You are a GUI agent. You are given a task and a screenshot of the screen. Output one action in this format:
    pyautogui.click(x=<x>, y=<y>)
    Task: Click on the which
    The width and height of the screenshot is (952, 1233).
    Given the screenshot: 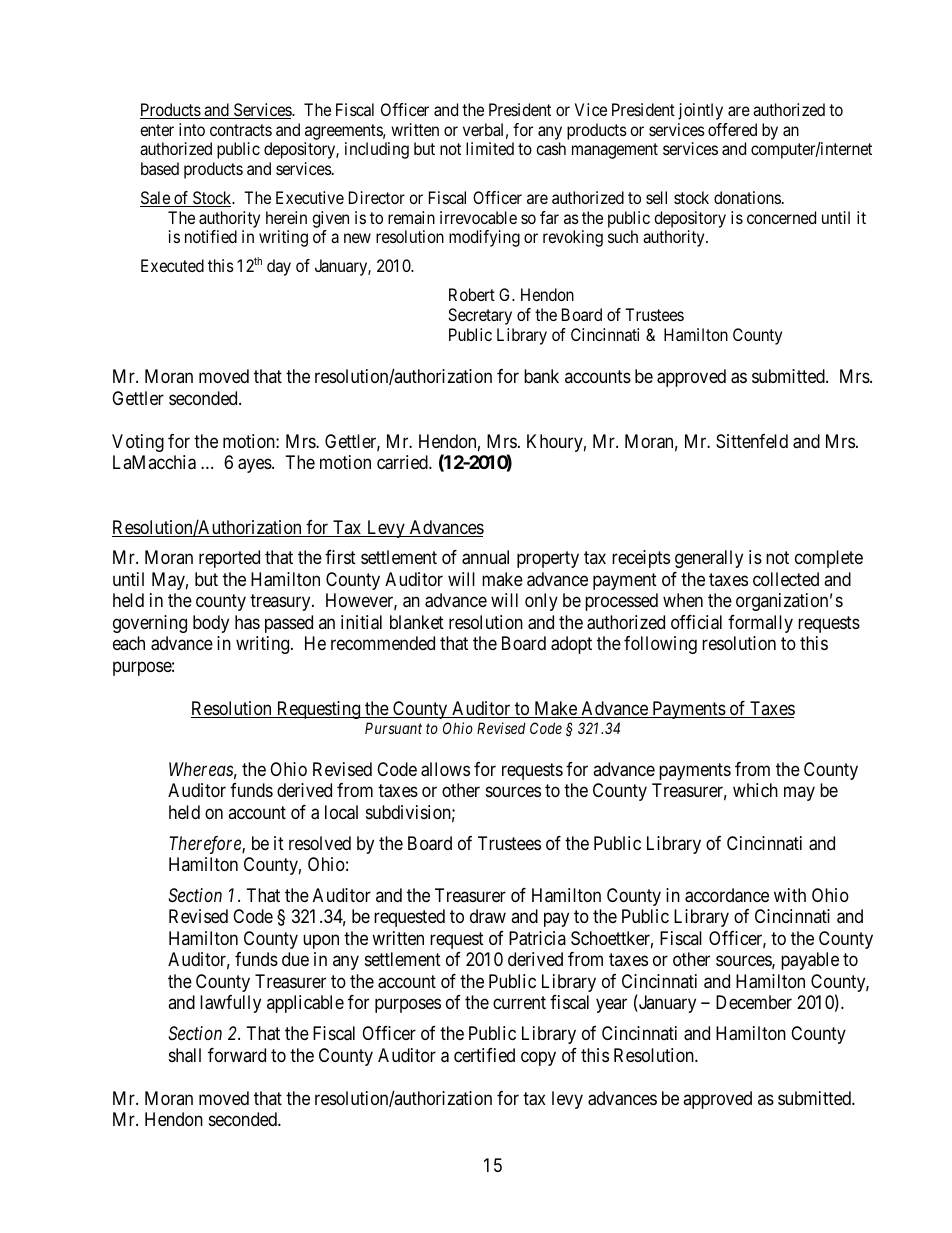 What is the action you would take?
    pyautogui.click(x=755, y=790)
